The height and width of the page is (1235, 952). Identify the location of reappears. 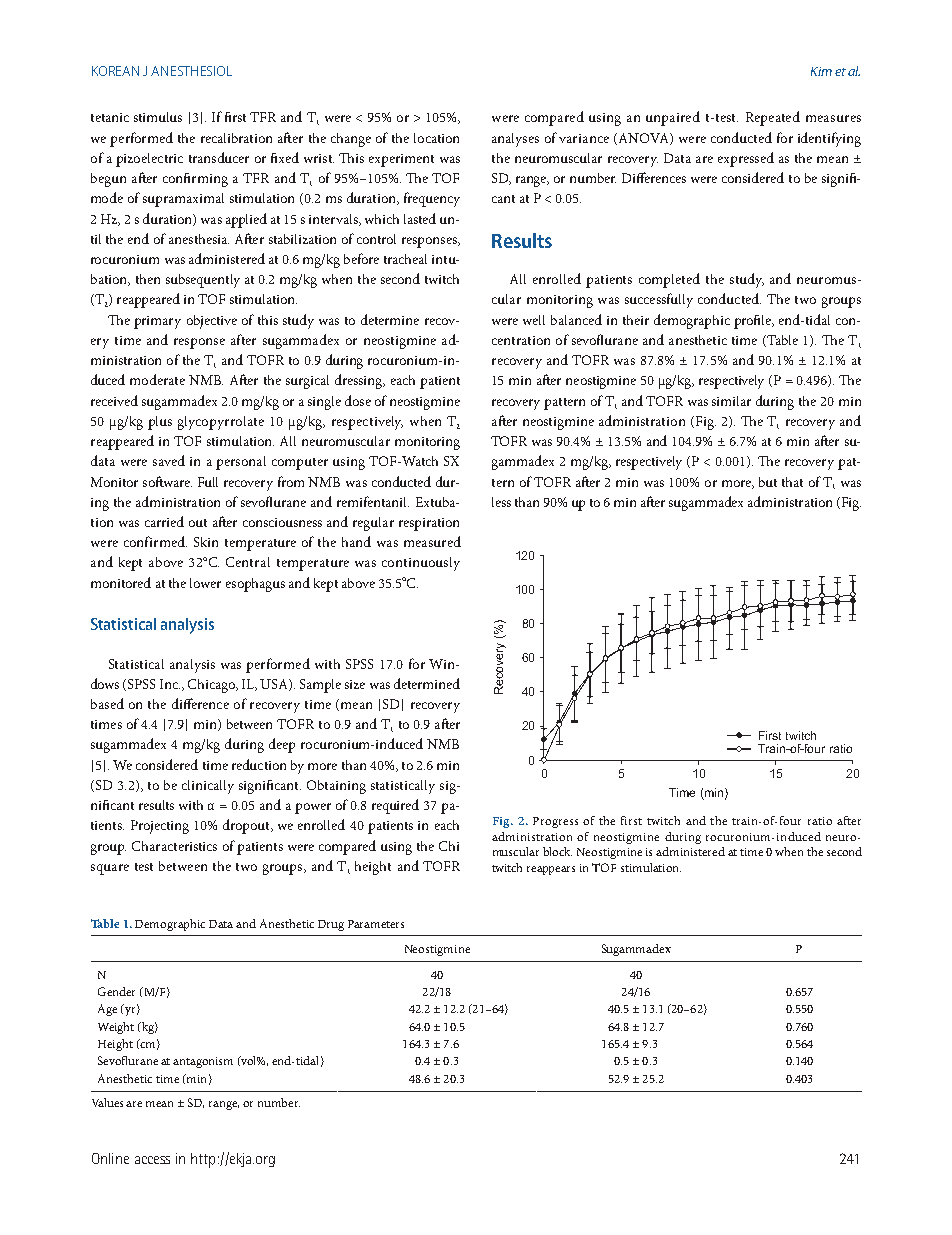
(551, 870).
